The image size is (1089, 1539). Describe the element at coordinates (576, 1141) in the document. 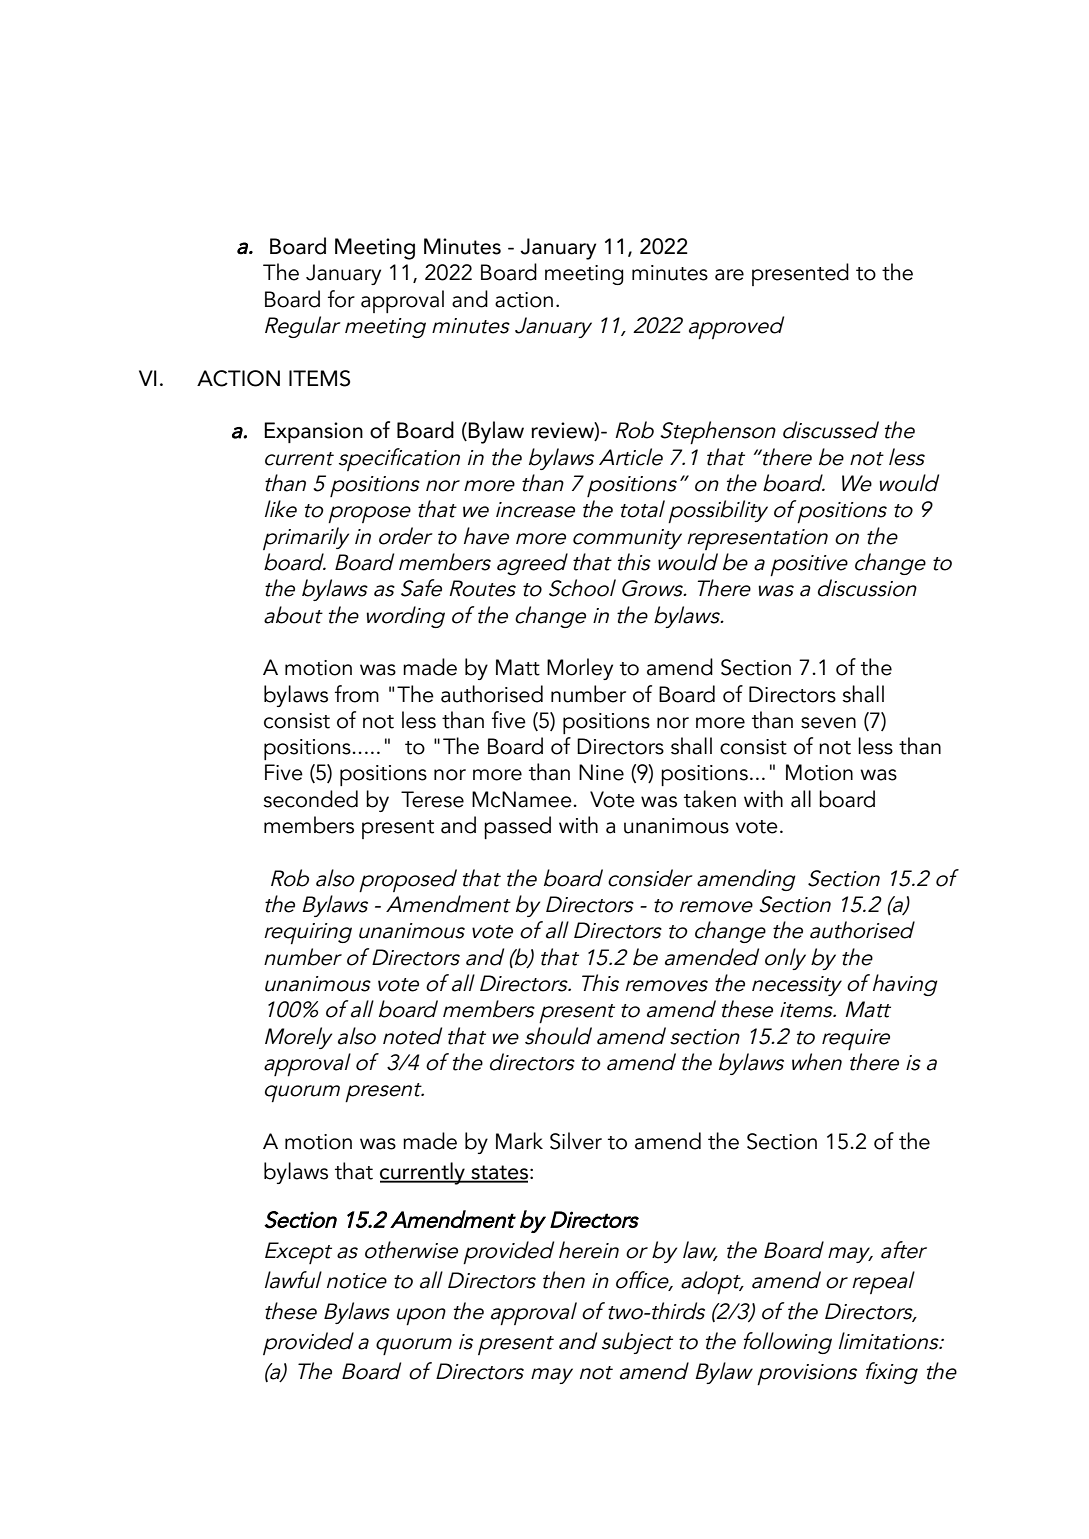

I see `Silver` at that location.
